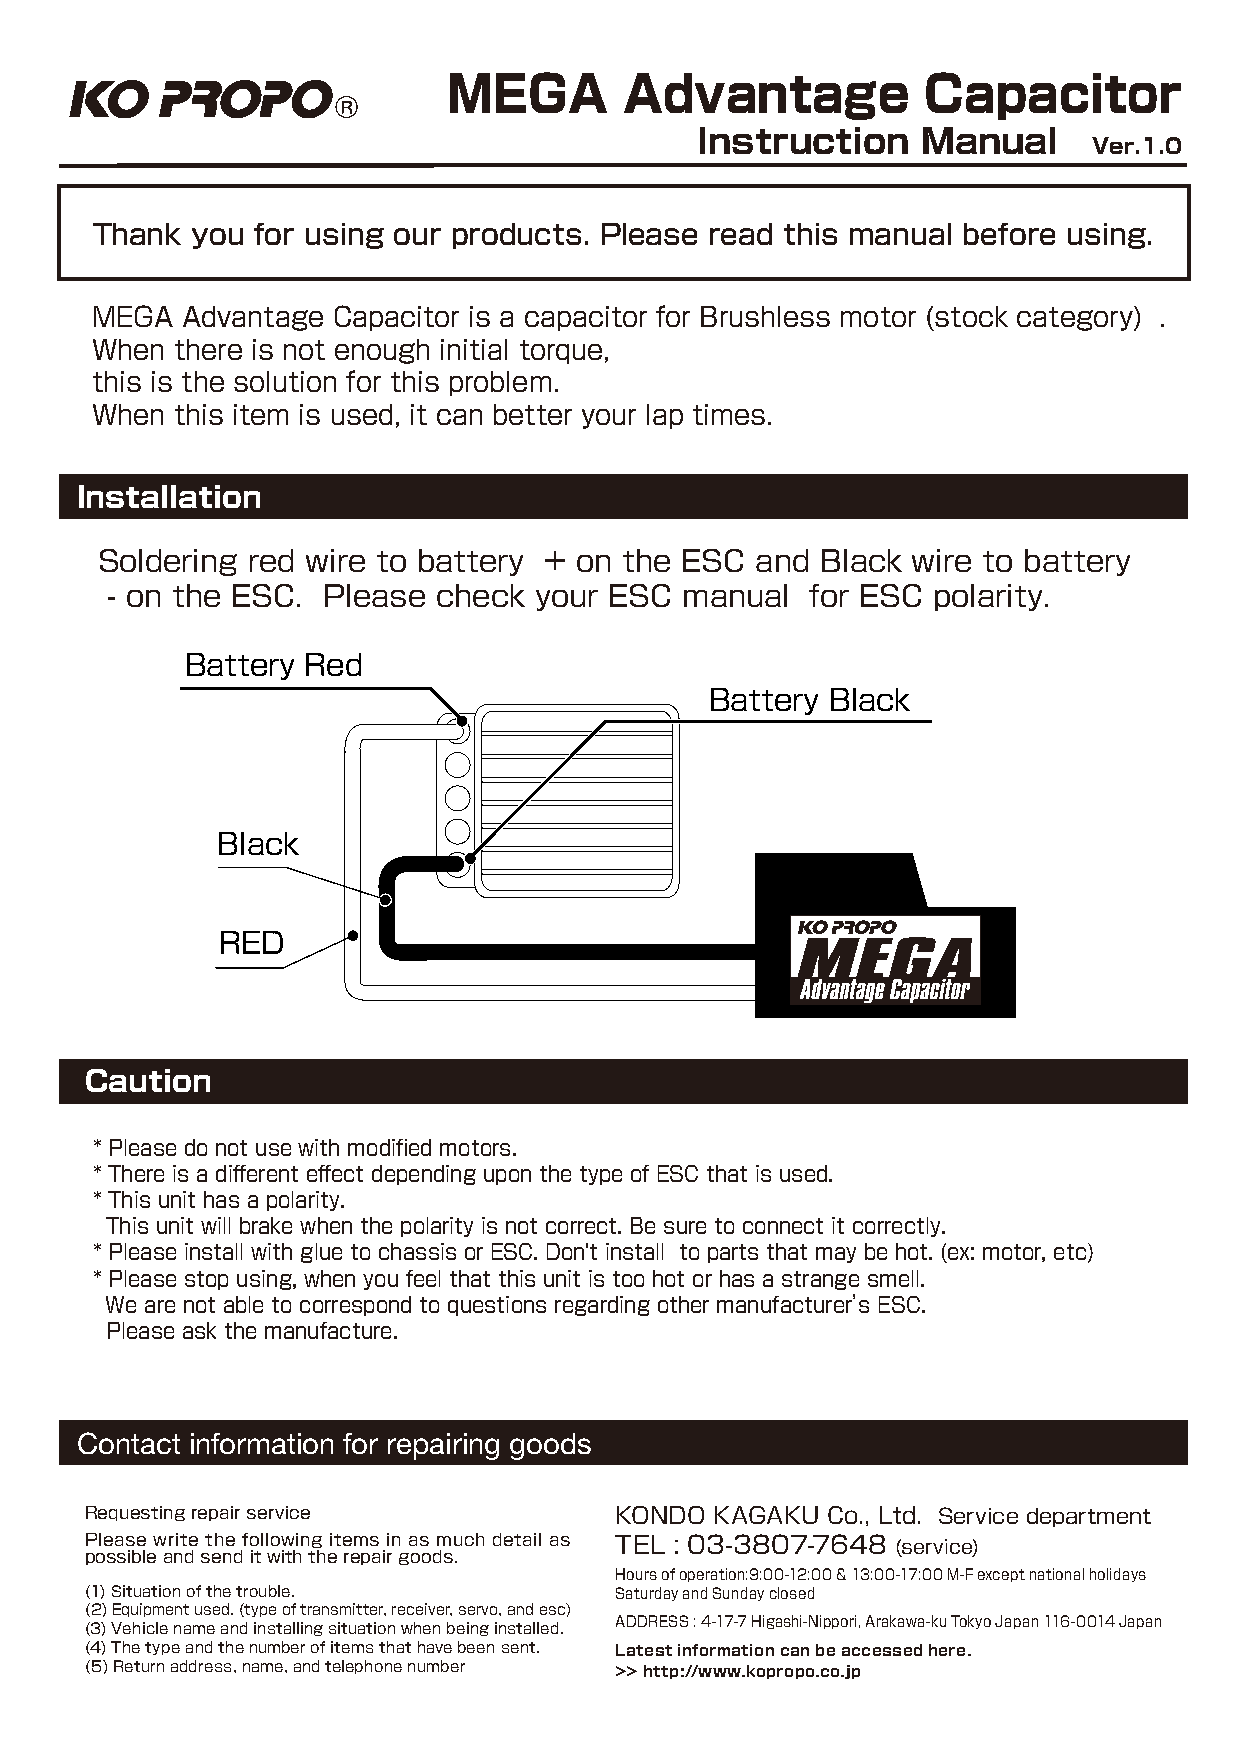  I want to click on Tokyo, so click(971, 1622).
